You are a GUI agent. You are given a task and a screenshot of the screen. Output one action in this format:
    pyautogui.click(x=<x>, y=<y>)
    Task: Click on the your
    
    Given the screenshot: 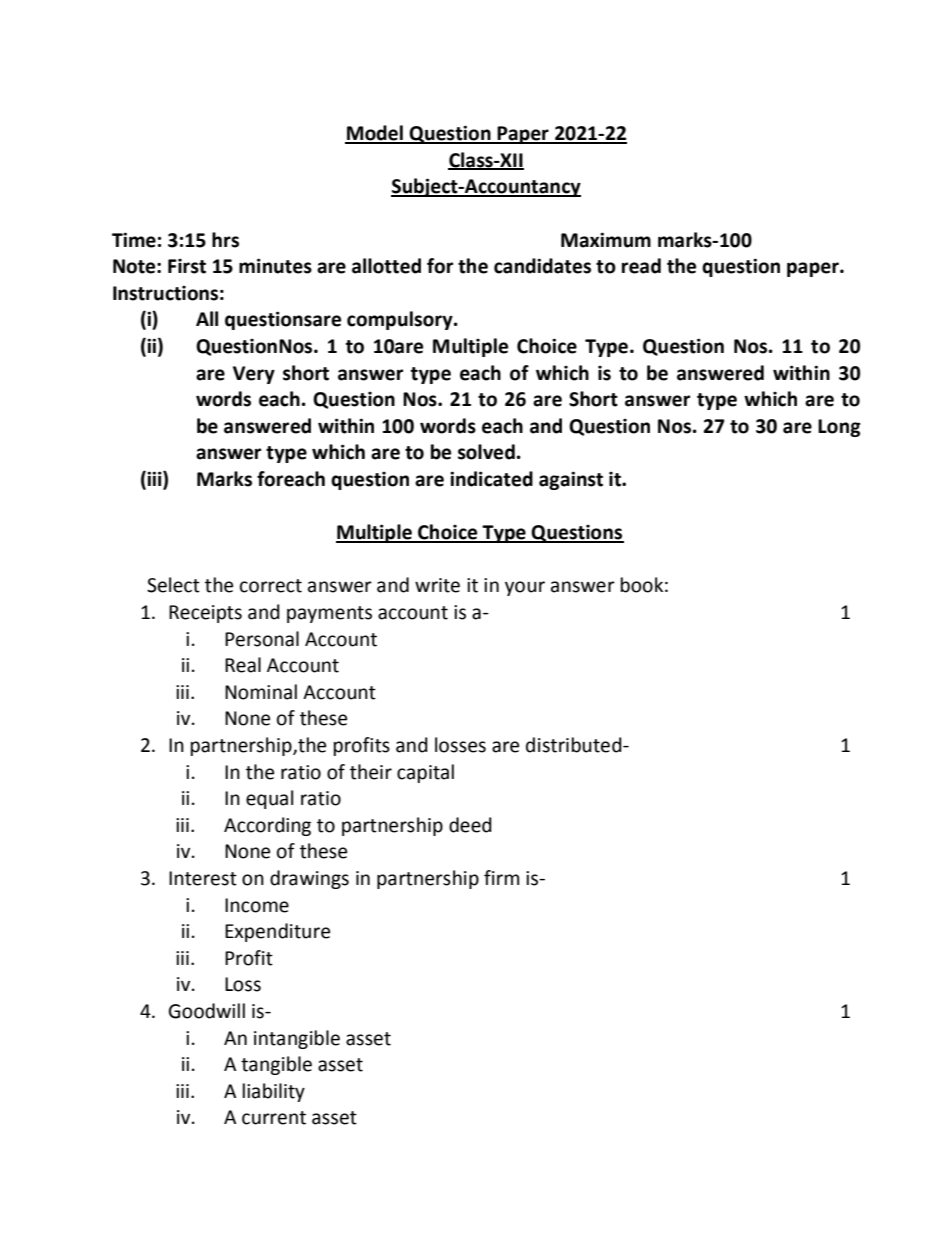 What is the action you would take?
    pyautogui.click(x=525, y=588)
